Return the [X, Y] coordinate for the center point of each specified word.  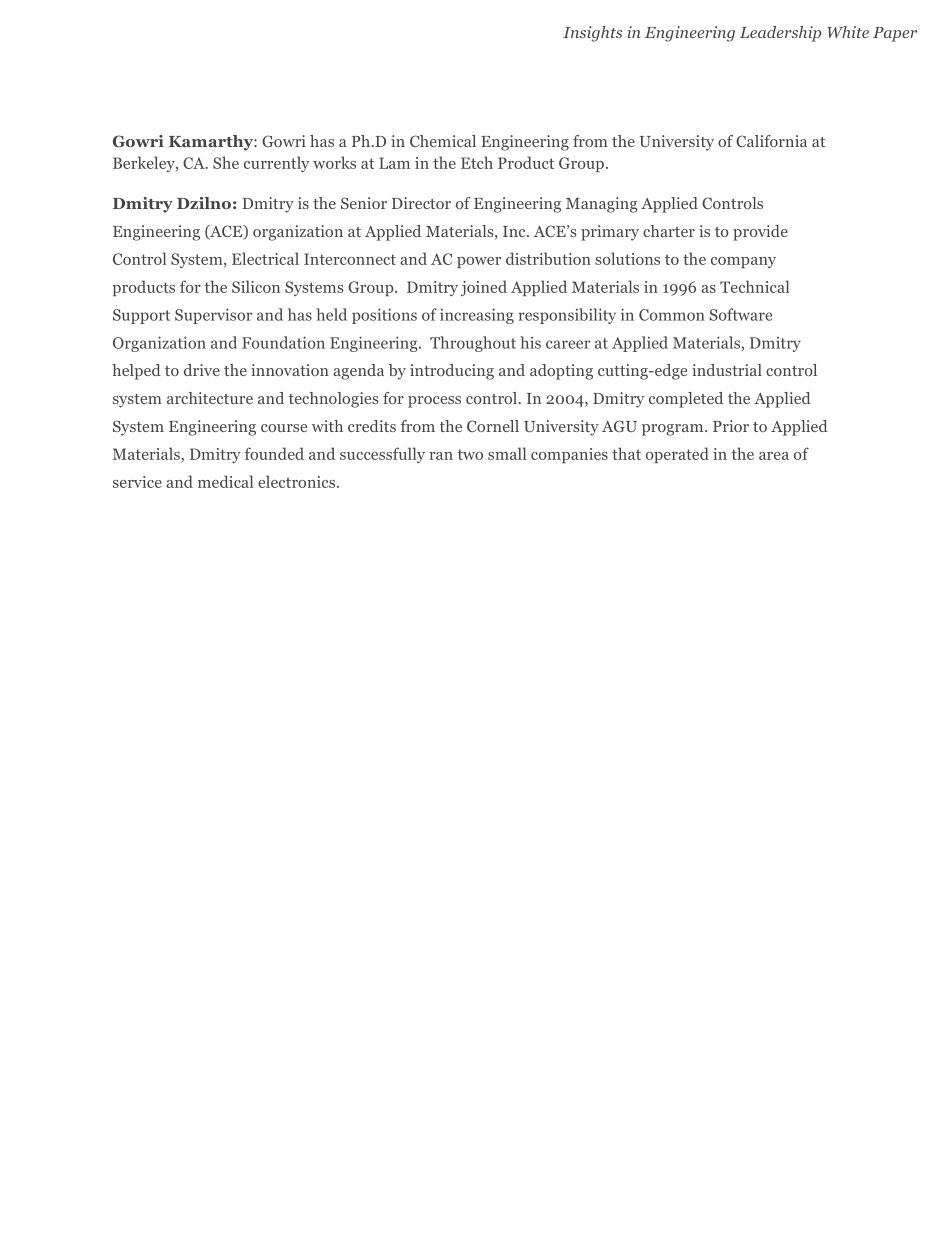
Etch [477, 162]
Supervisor [213, 316]
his [530, 342]
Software [741, 314]
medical [225, 481]
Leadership [780, 34]
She [226, 162]
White [848, 32]
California [771, 141]
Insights [592, 34]
